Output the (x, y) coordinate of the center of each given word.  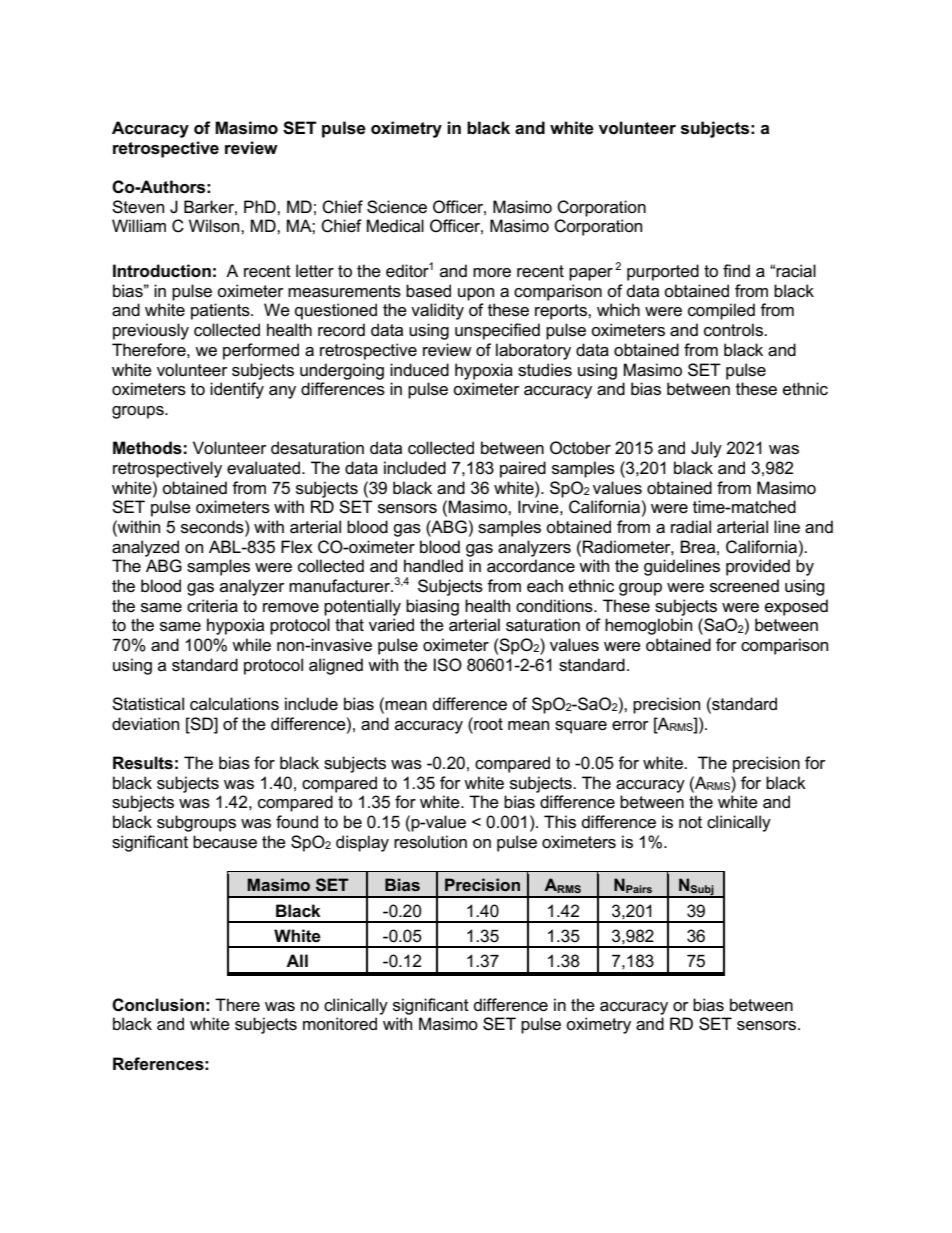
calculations (234, 704)
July (706, 449)
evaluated (263, 468)
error (630, 726)
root (487, 724)
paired (523, 469)
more (492, 273)
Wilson (215, 226)
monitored (340, 1024)
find (736, 270)
